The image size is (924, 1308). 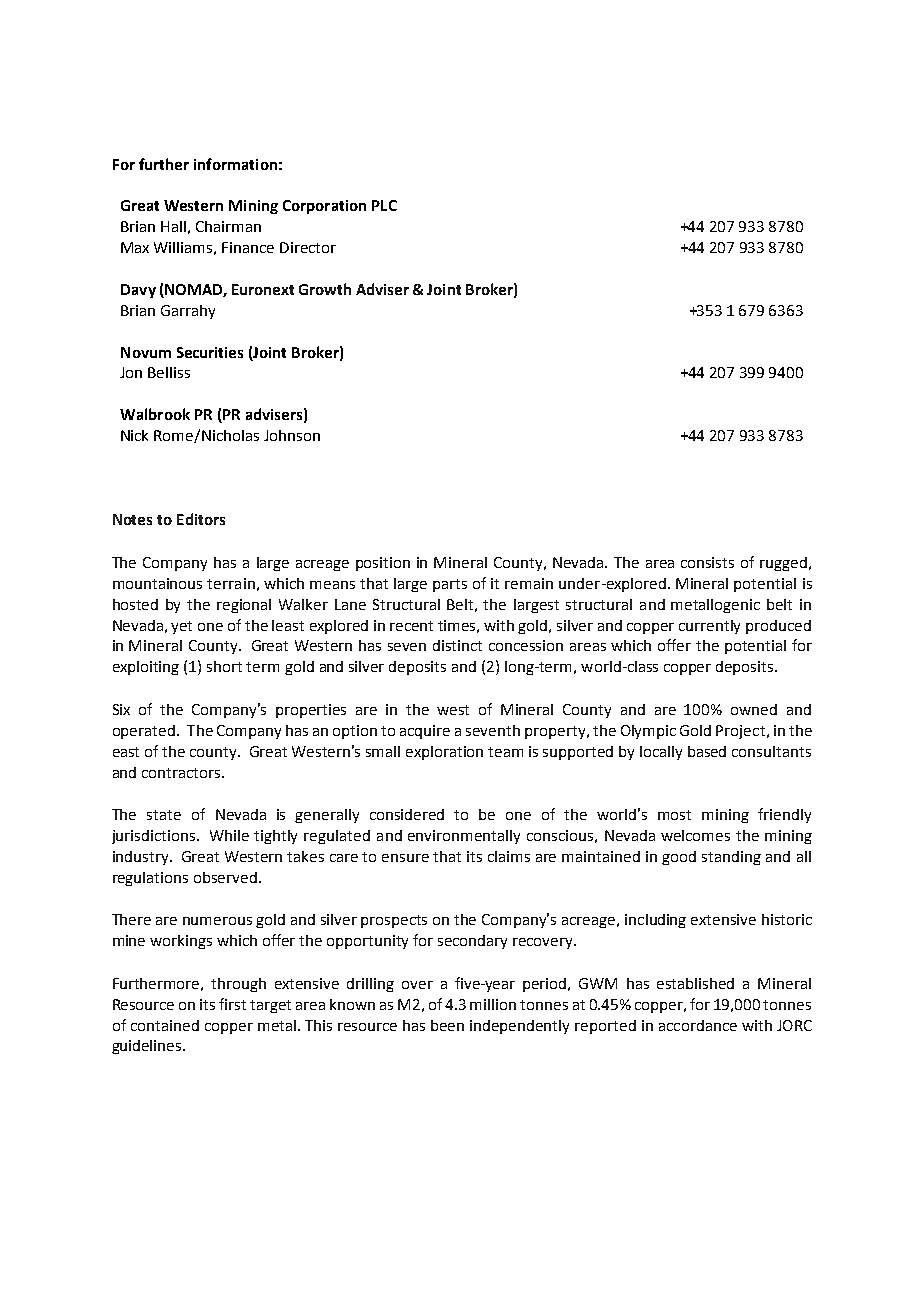 What do you see at coordinates (384, 205) in the screenshot?
I see `PLC` at bounding box center [384, 205].
